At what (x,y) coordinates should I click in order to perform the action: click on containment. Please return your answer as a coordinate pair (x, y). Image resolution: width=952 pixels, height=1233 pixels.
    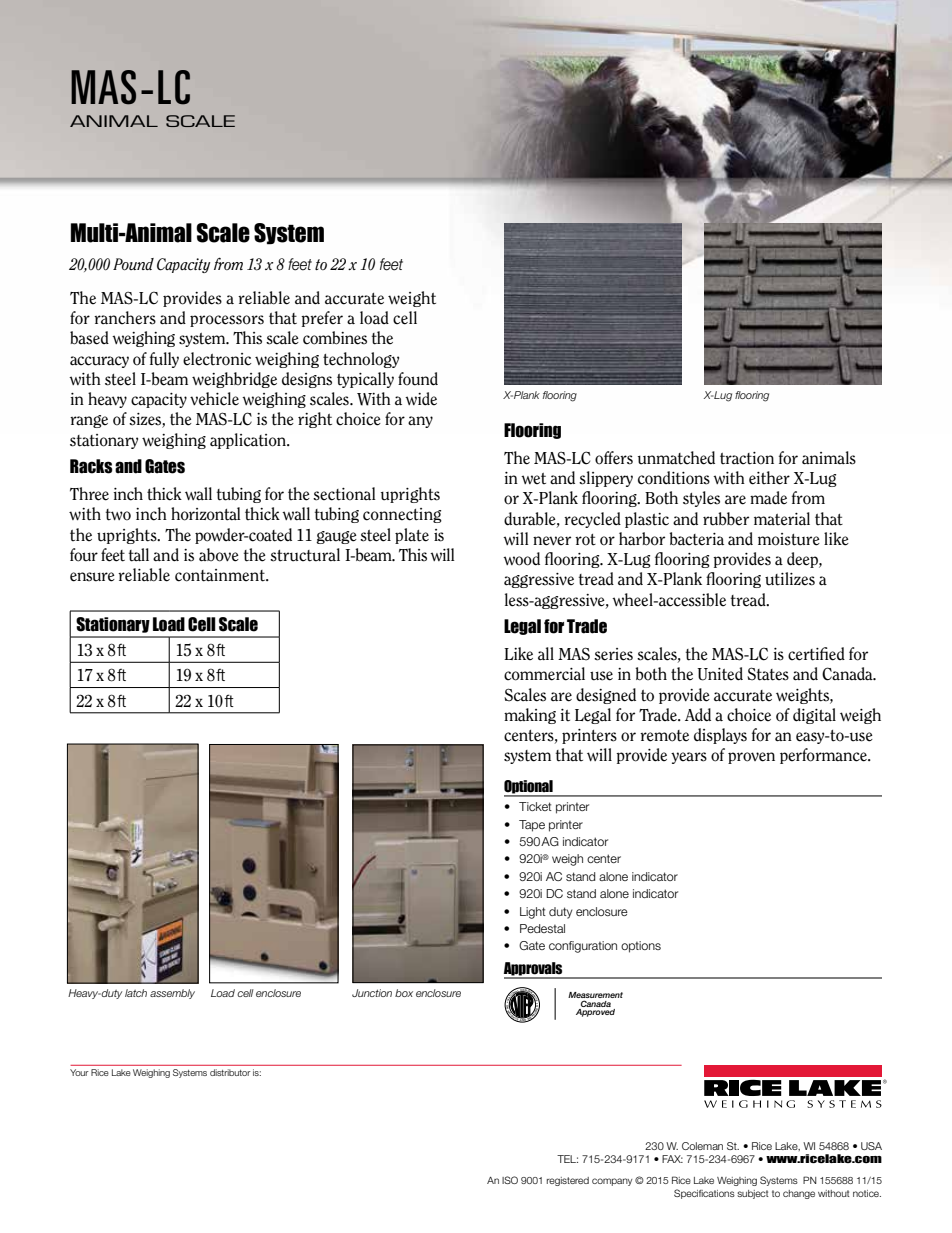
    Looking at the image, I should click on (221, 575).
